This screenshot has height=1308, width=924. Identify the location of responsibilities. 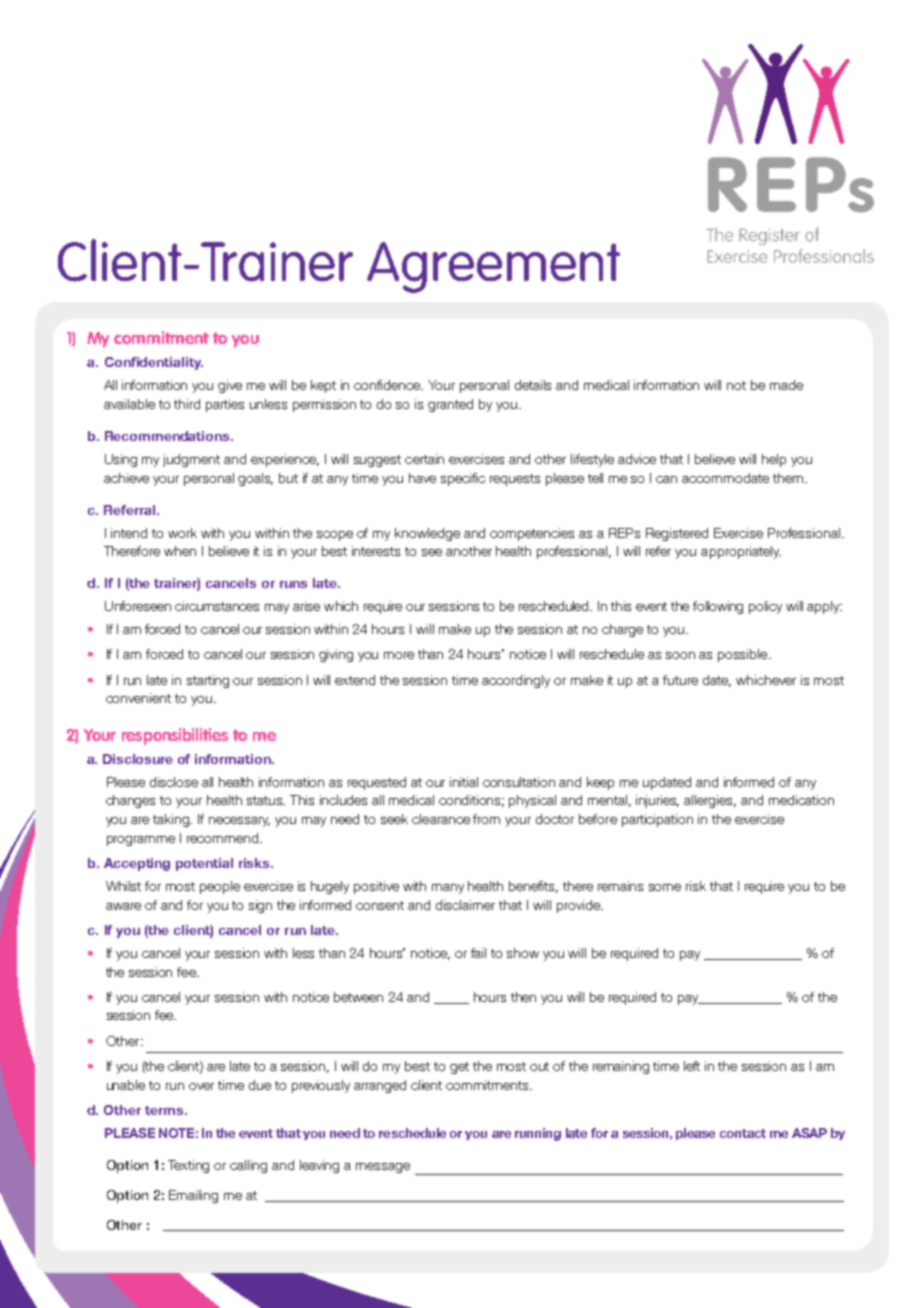
(175, 736).
